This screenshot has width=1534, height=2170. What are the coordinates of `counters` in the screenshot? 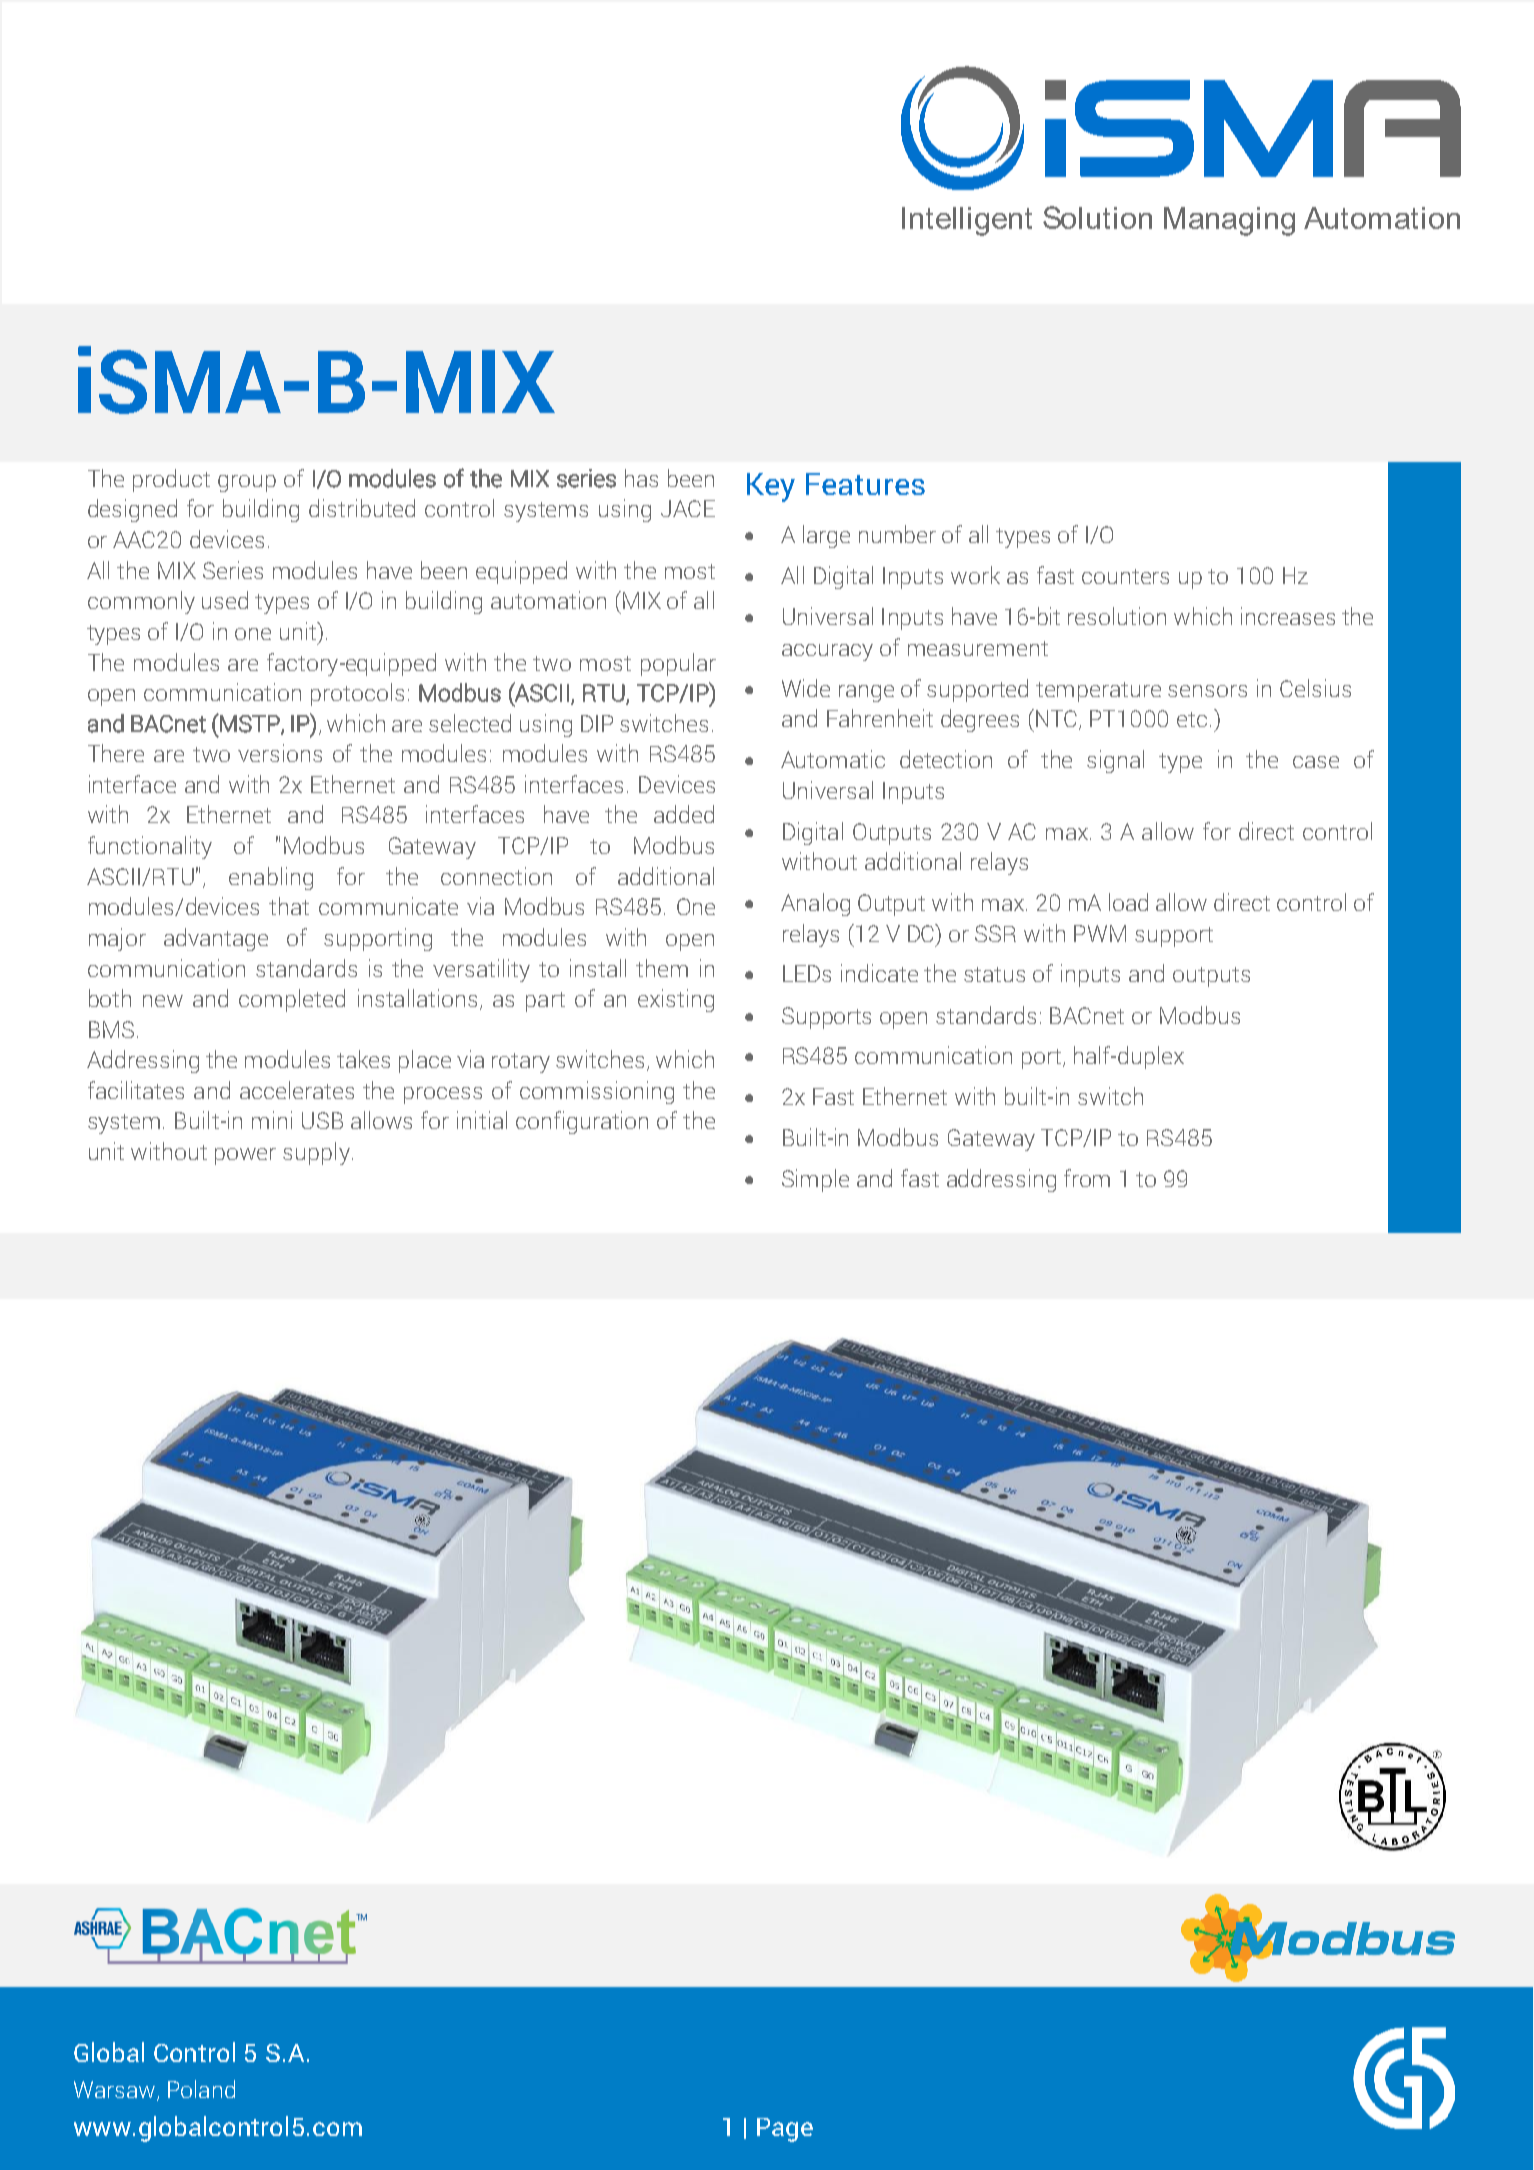 It's located at (1125, 576).
